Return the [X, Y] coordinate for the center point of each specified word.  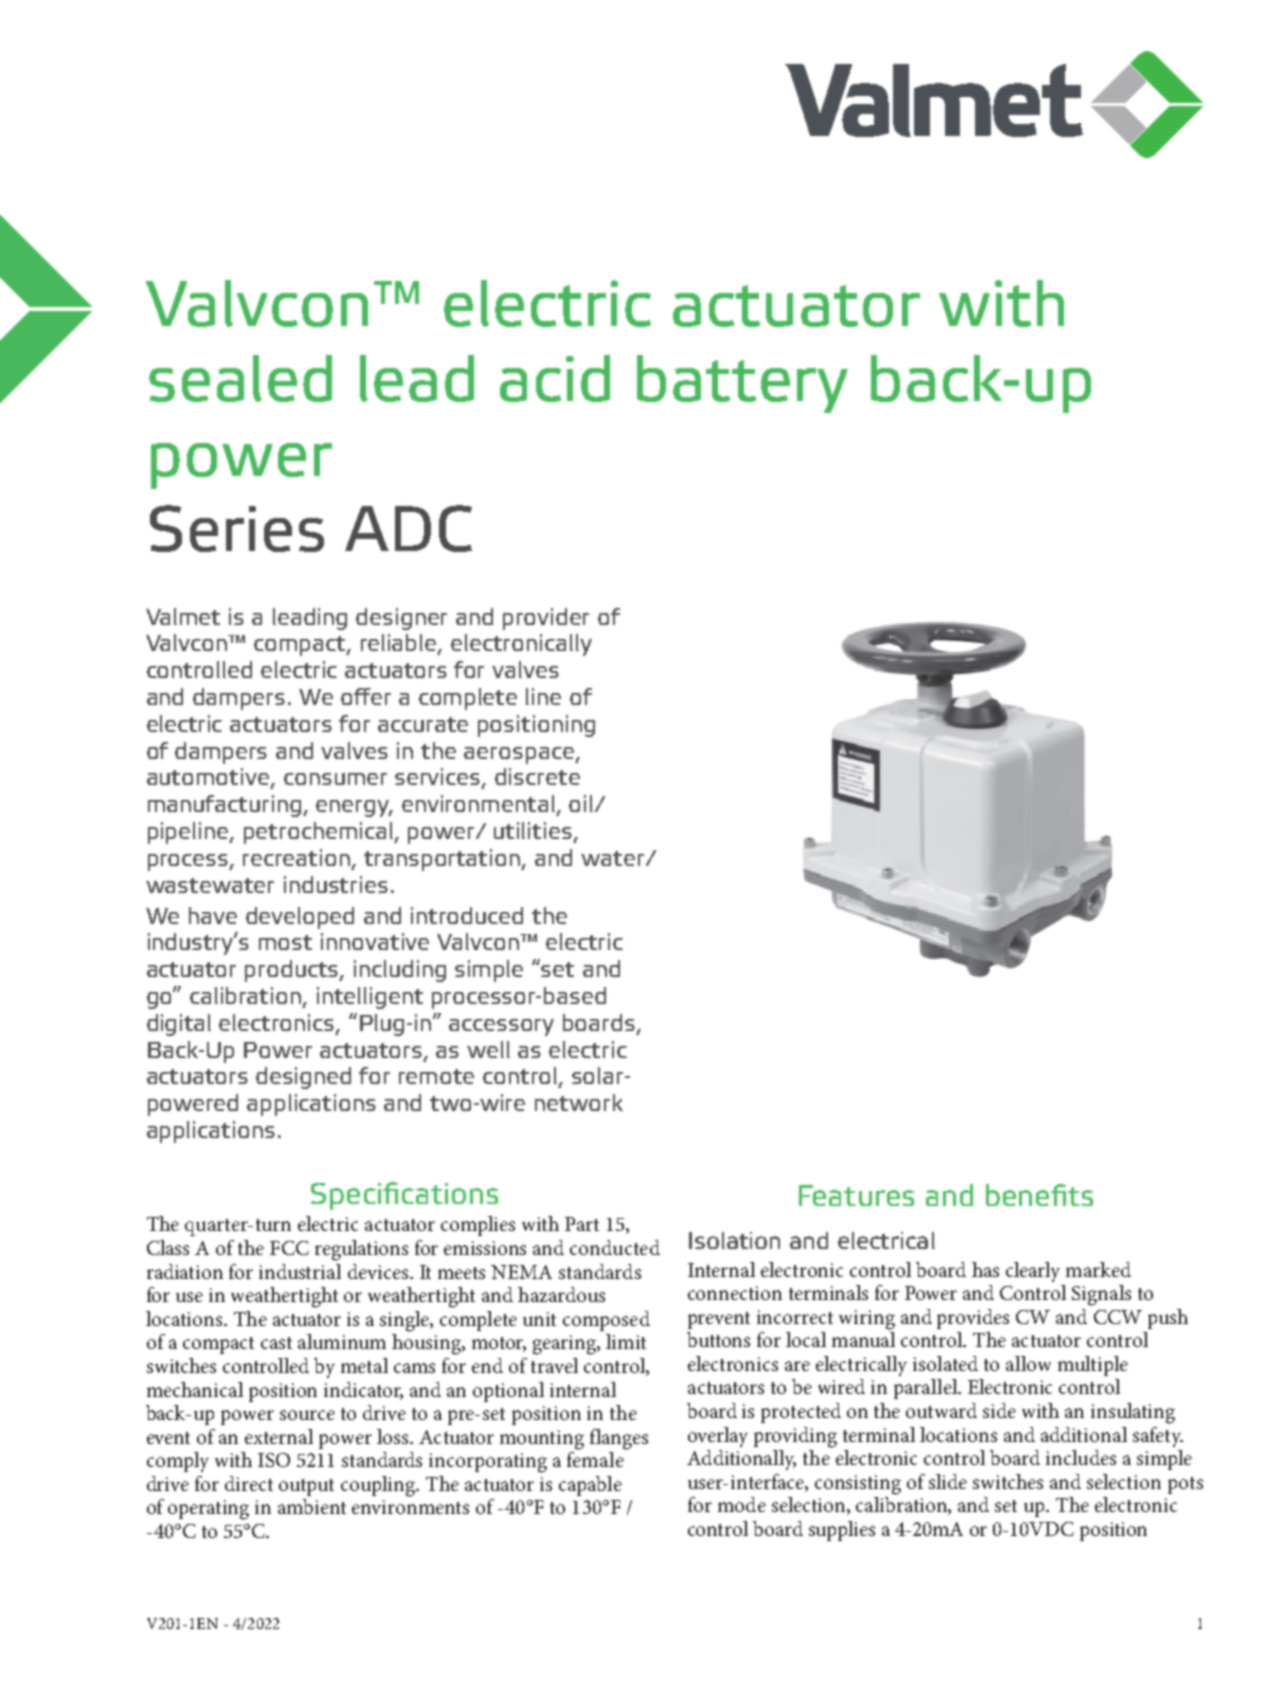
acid [555, 378]
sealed [240, 378]
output [306, 1487]
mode [742, 1504]
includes [1081, 1457]
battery [742, 384]
